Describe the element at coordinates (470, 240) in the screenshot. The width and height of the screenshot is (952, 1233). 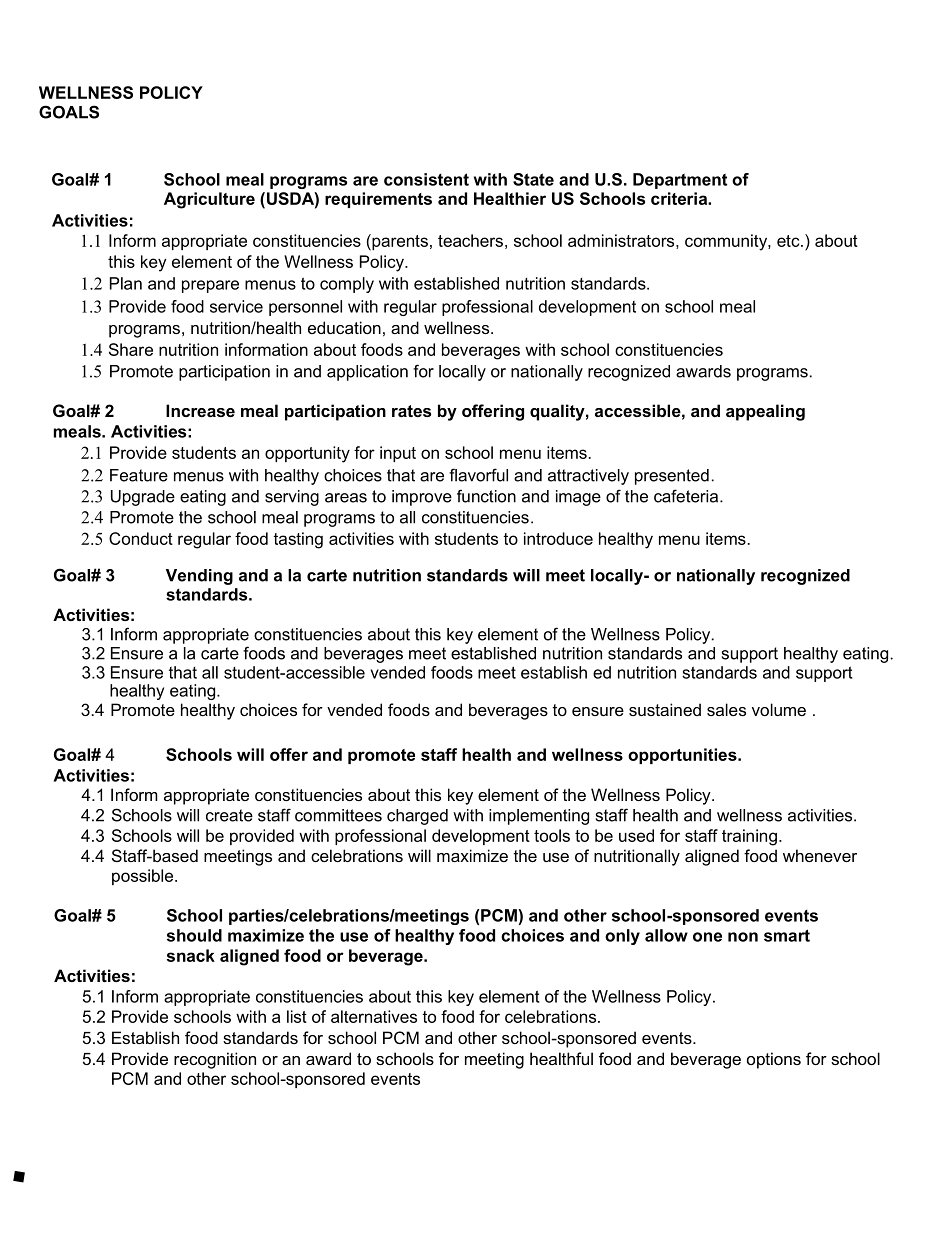
I see `teachers` at that location.
